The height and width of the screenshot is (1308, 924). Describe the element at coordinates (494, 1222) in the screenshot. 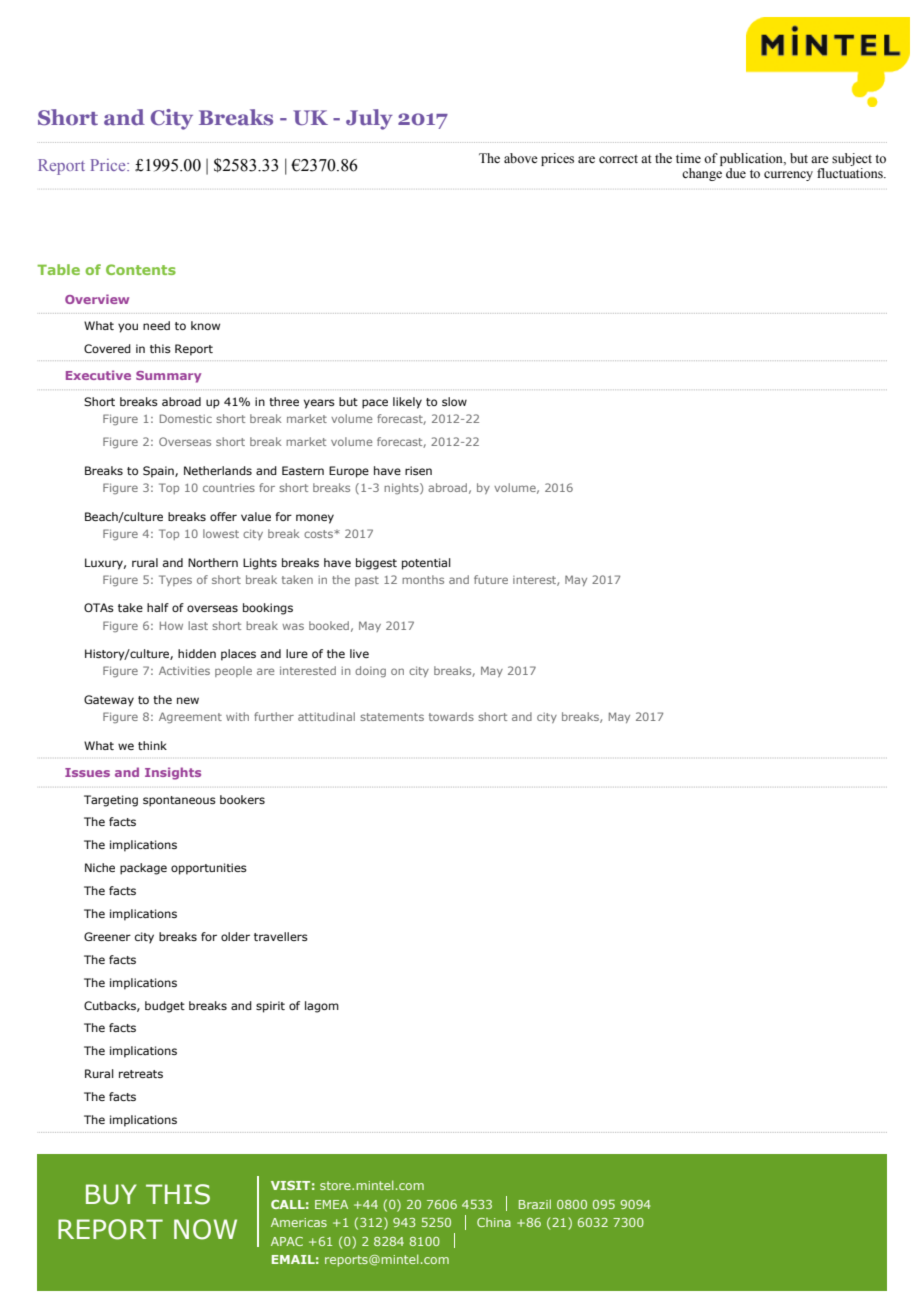

I see `China` at that location.
